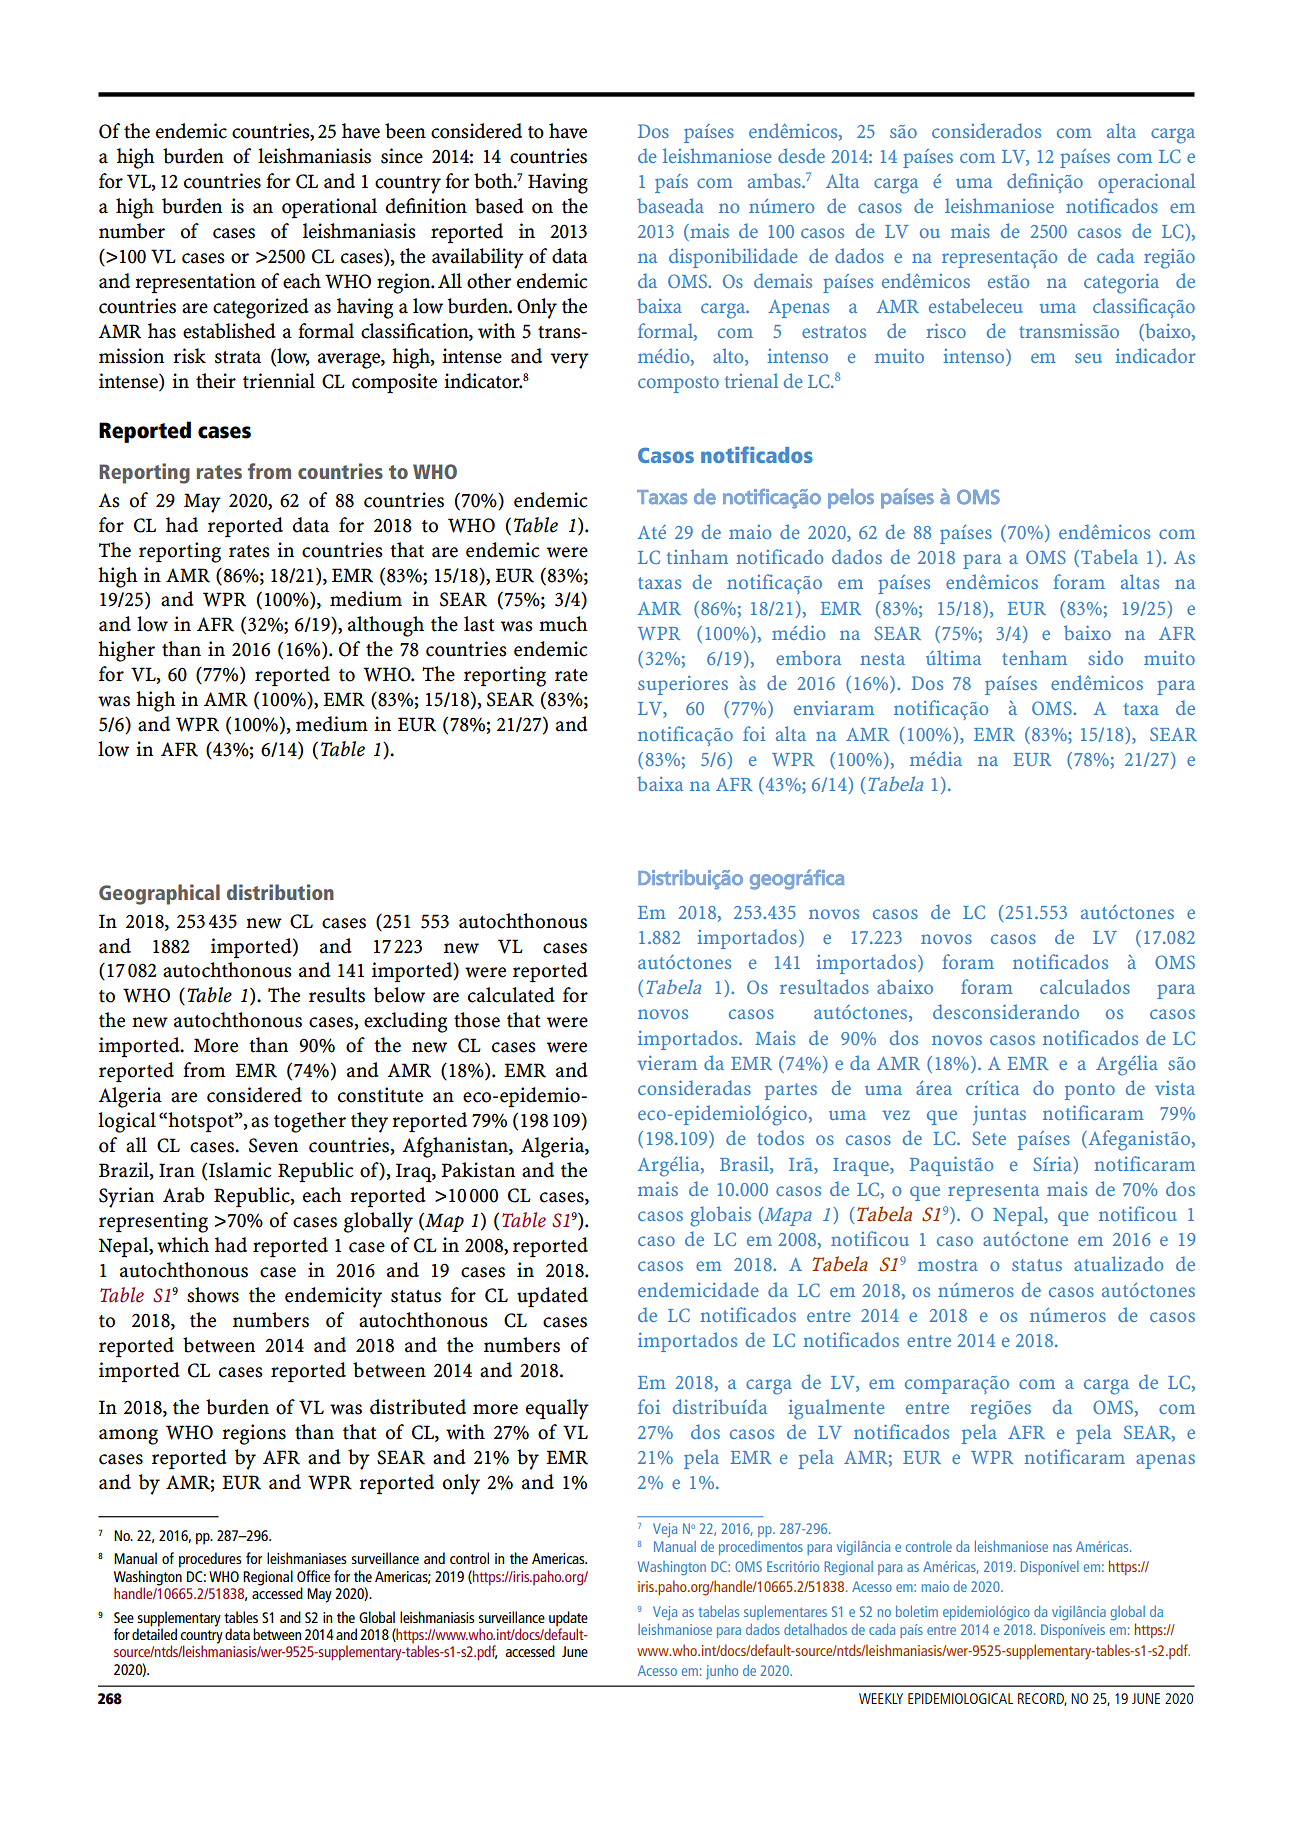  Describe the element at coordinates (337, 995) in the document. I see `results` at that location.
